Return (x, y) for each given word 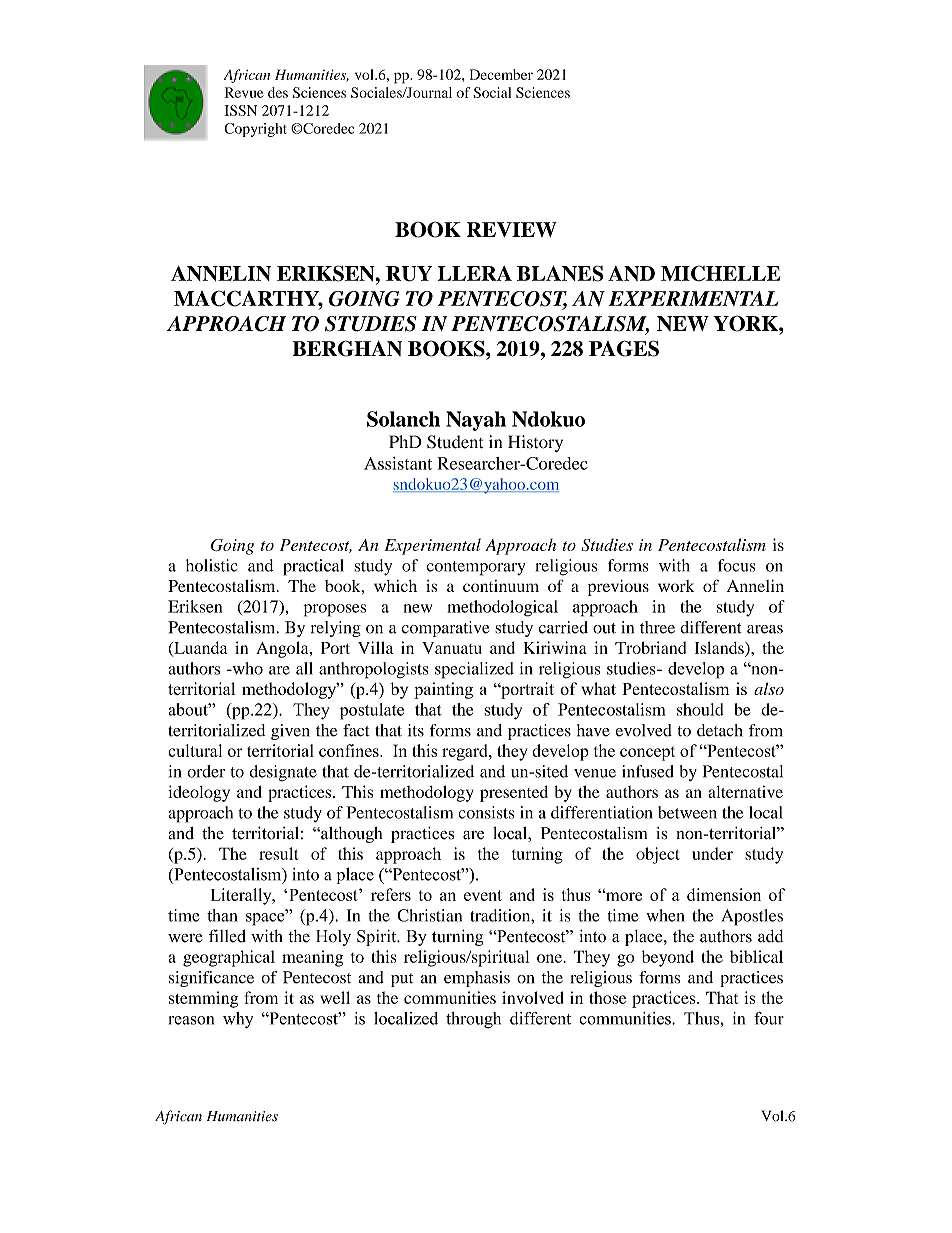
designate (283, 773)
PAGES (624, 348)
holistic (212, 565)
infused (648, 771)
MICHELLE (720, 273)
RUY (409, 274)
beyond (668, 958)
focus (737, 565)
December (501, 74)
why (238, 1020)
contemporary (475, 568)
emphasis (477, 979)
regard (466, 752)
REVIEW (512, 229)
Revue (244, 92)
